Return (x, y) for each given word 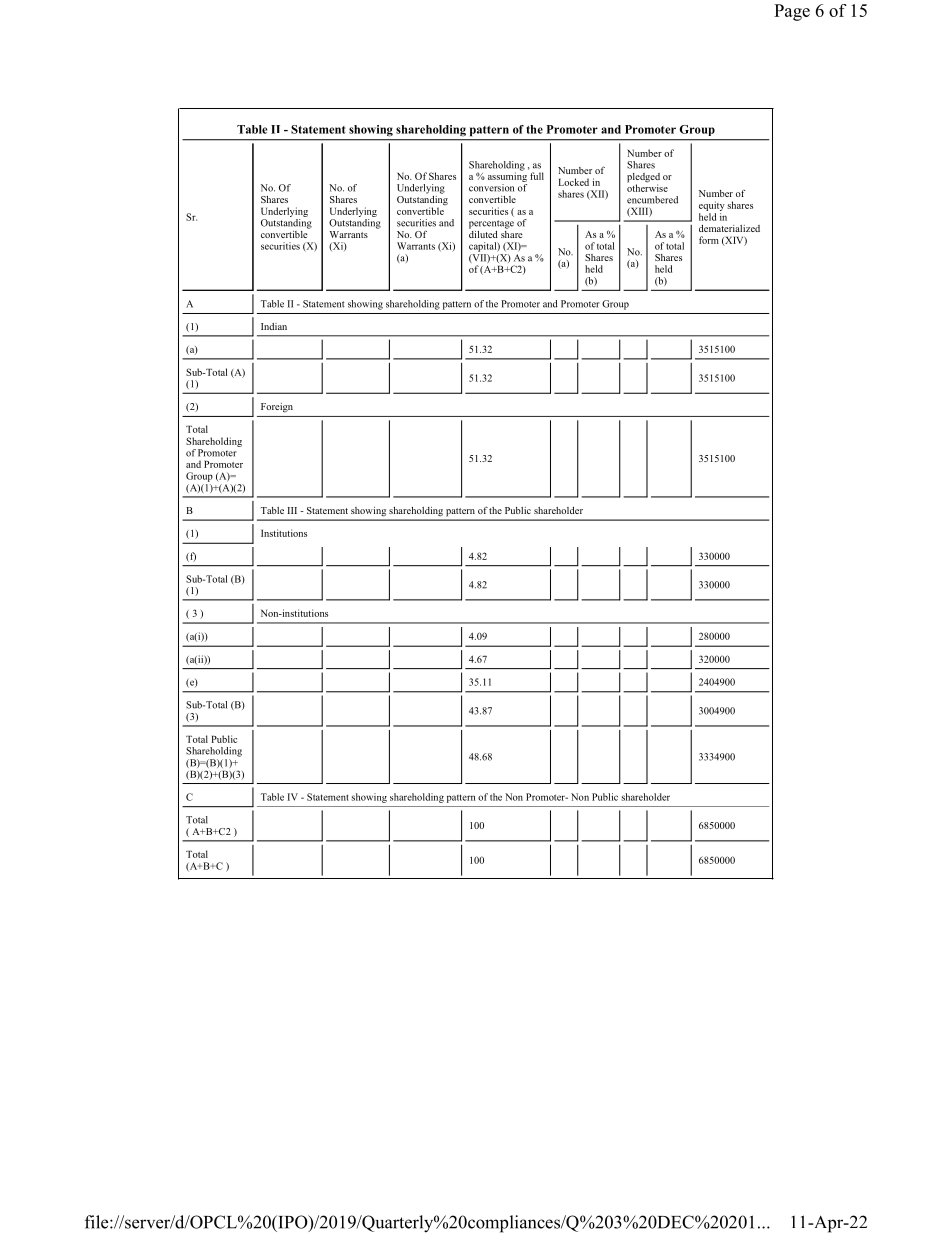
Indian (274, 326)
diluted (483, 233)
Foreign (277, 407)
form (709, 240)
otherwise (647, 187)
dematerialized (729, 228)
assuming (507, 176)
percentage (491, 224)
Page (792, 12)
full (537, 176)
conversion (491, 188)
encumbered (652, 200)
